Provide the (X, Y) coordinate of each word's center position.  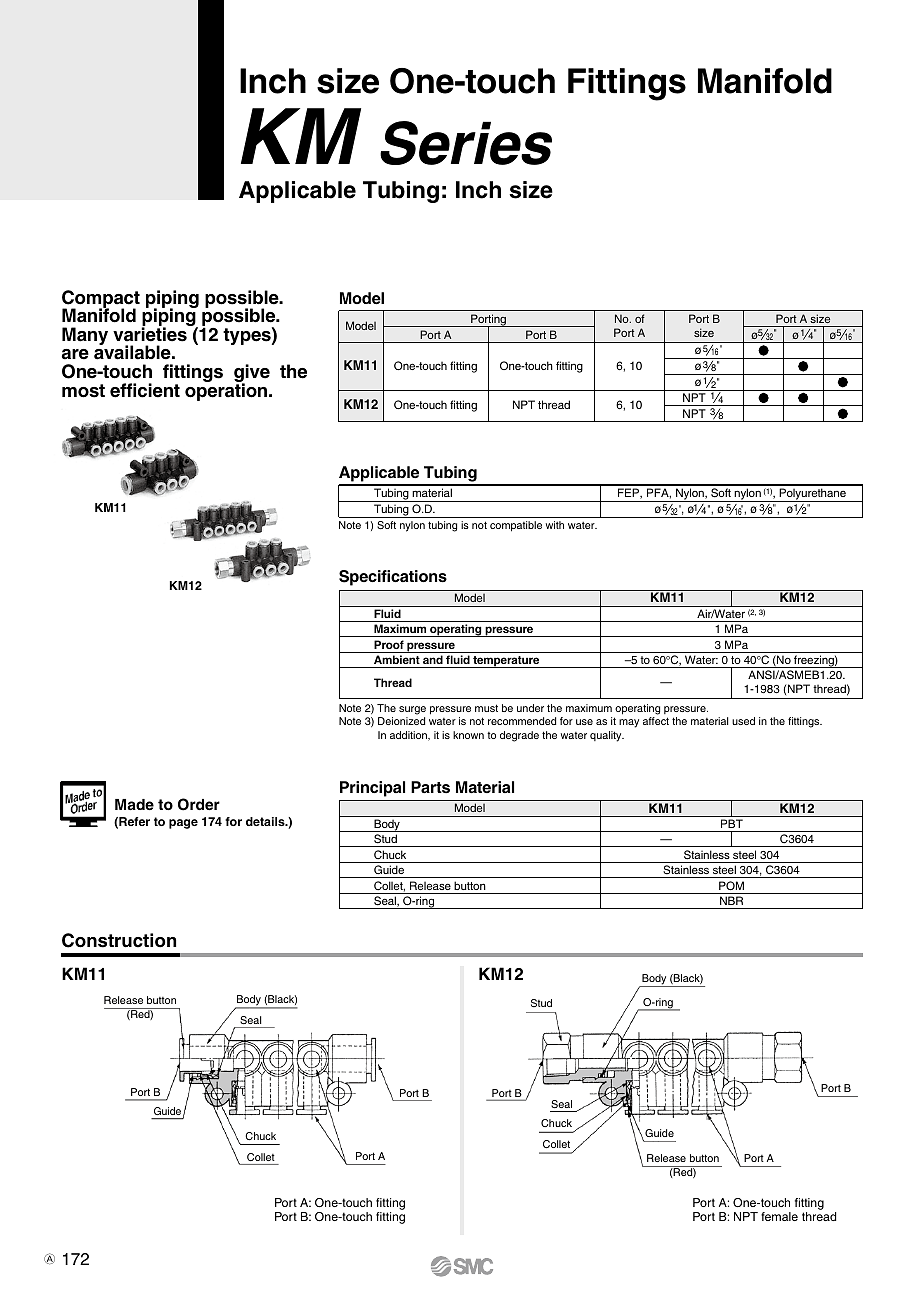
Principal (372, 789)
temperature (506, 662)
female (779, 1216)
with (555, 525)
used (743, 721)
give (252, 374)
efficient (145, 390)
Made (134, 804)
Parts (430, 787)
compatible (516, 526)
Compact (101, 300)
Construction (119, 940)
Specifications (393, 578)
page (183, 824)
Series (466, 143)
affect (656, 721)
